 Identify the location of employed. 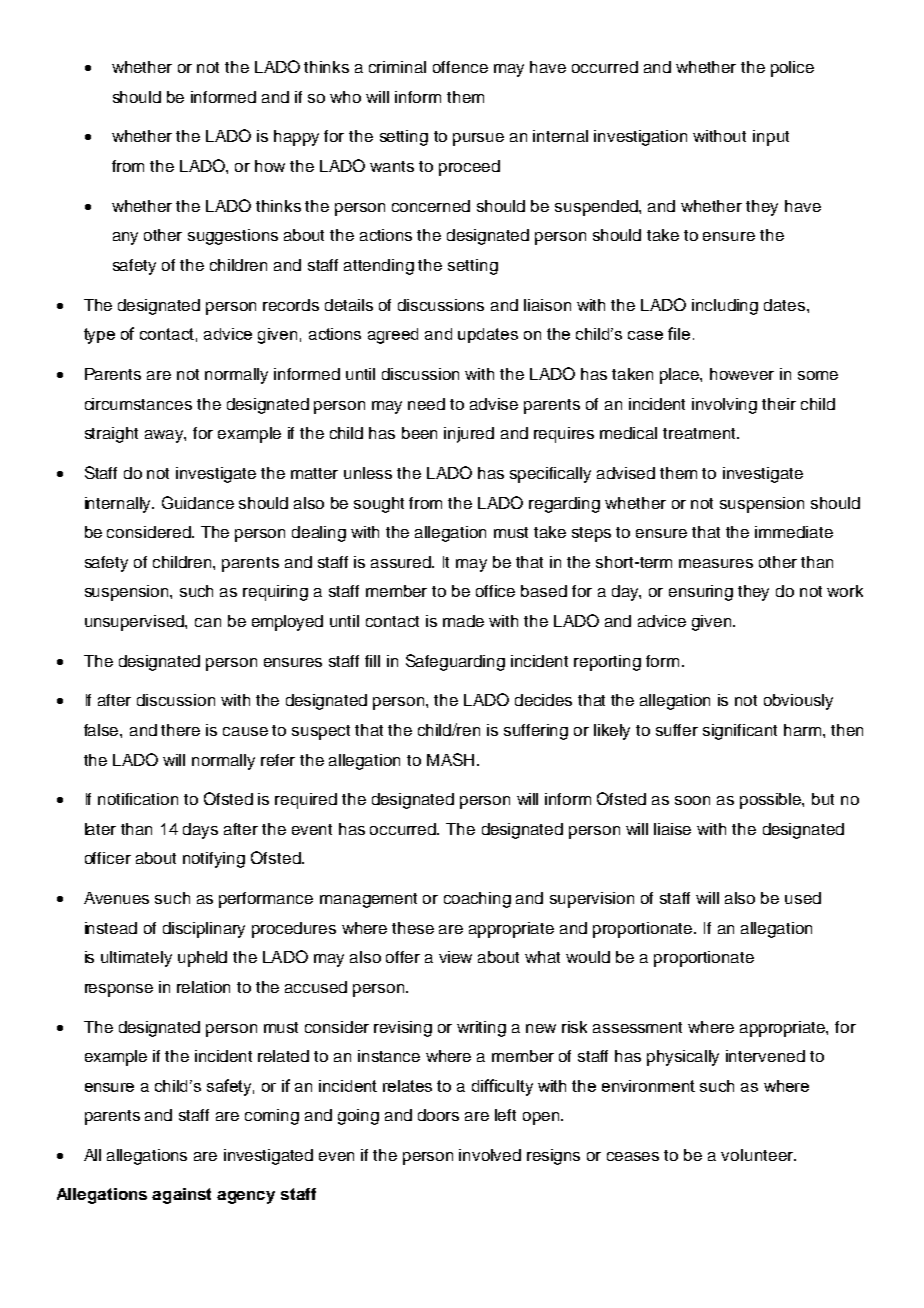
(287, 623).
